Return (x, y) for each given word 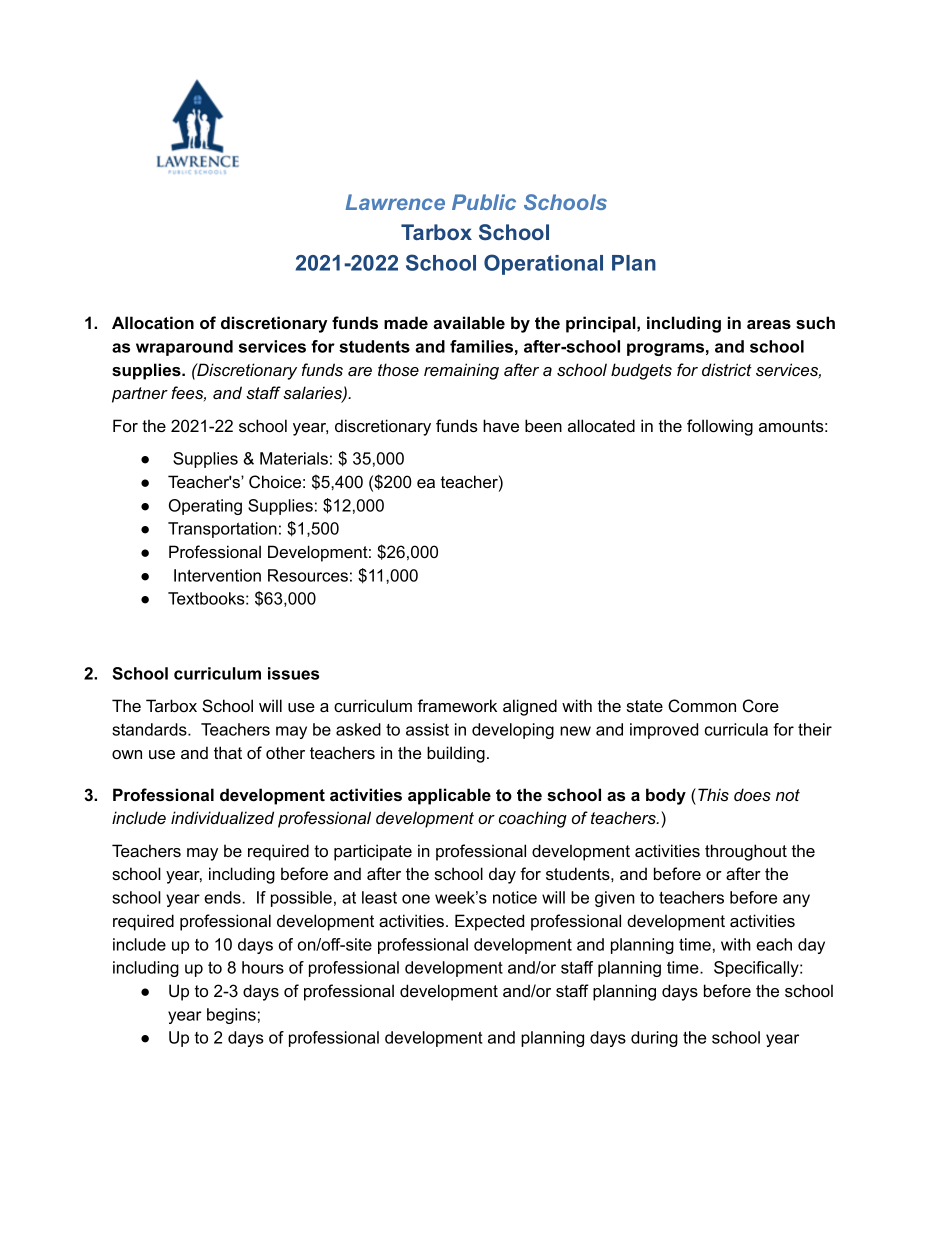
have (501, 425)
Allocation (153, 322)
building (456, 754)
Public (484, 202)
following (720, 427)
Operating (205, 507)
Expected (489, 922)
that (228, 752)
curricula (736, 729)
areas (769, 324)
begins (231, 1016)
